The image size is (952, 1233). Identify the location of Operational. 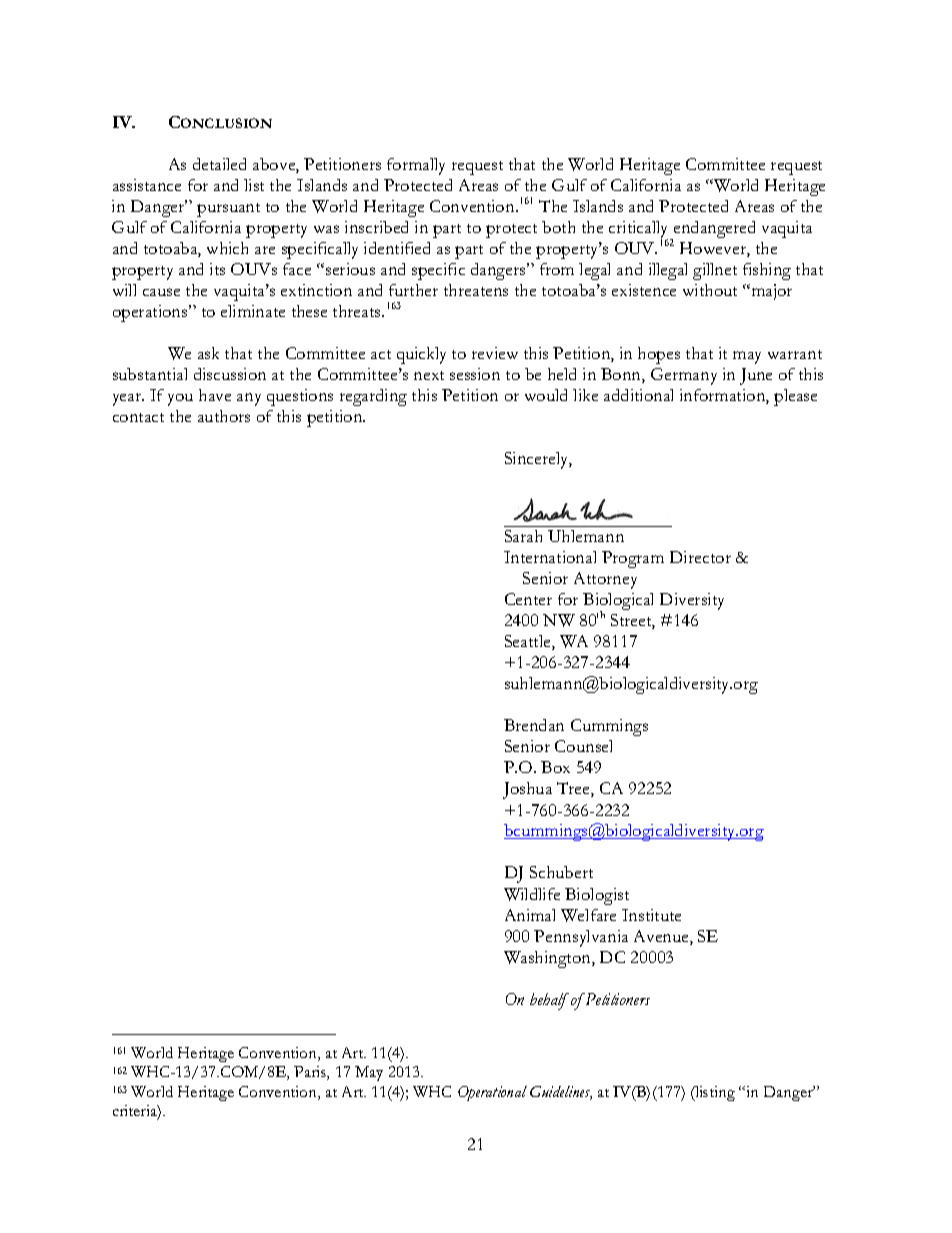
(492, 1093).
